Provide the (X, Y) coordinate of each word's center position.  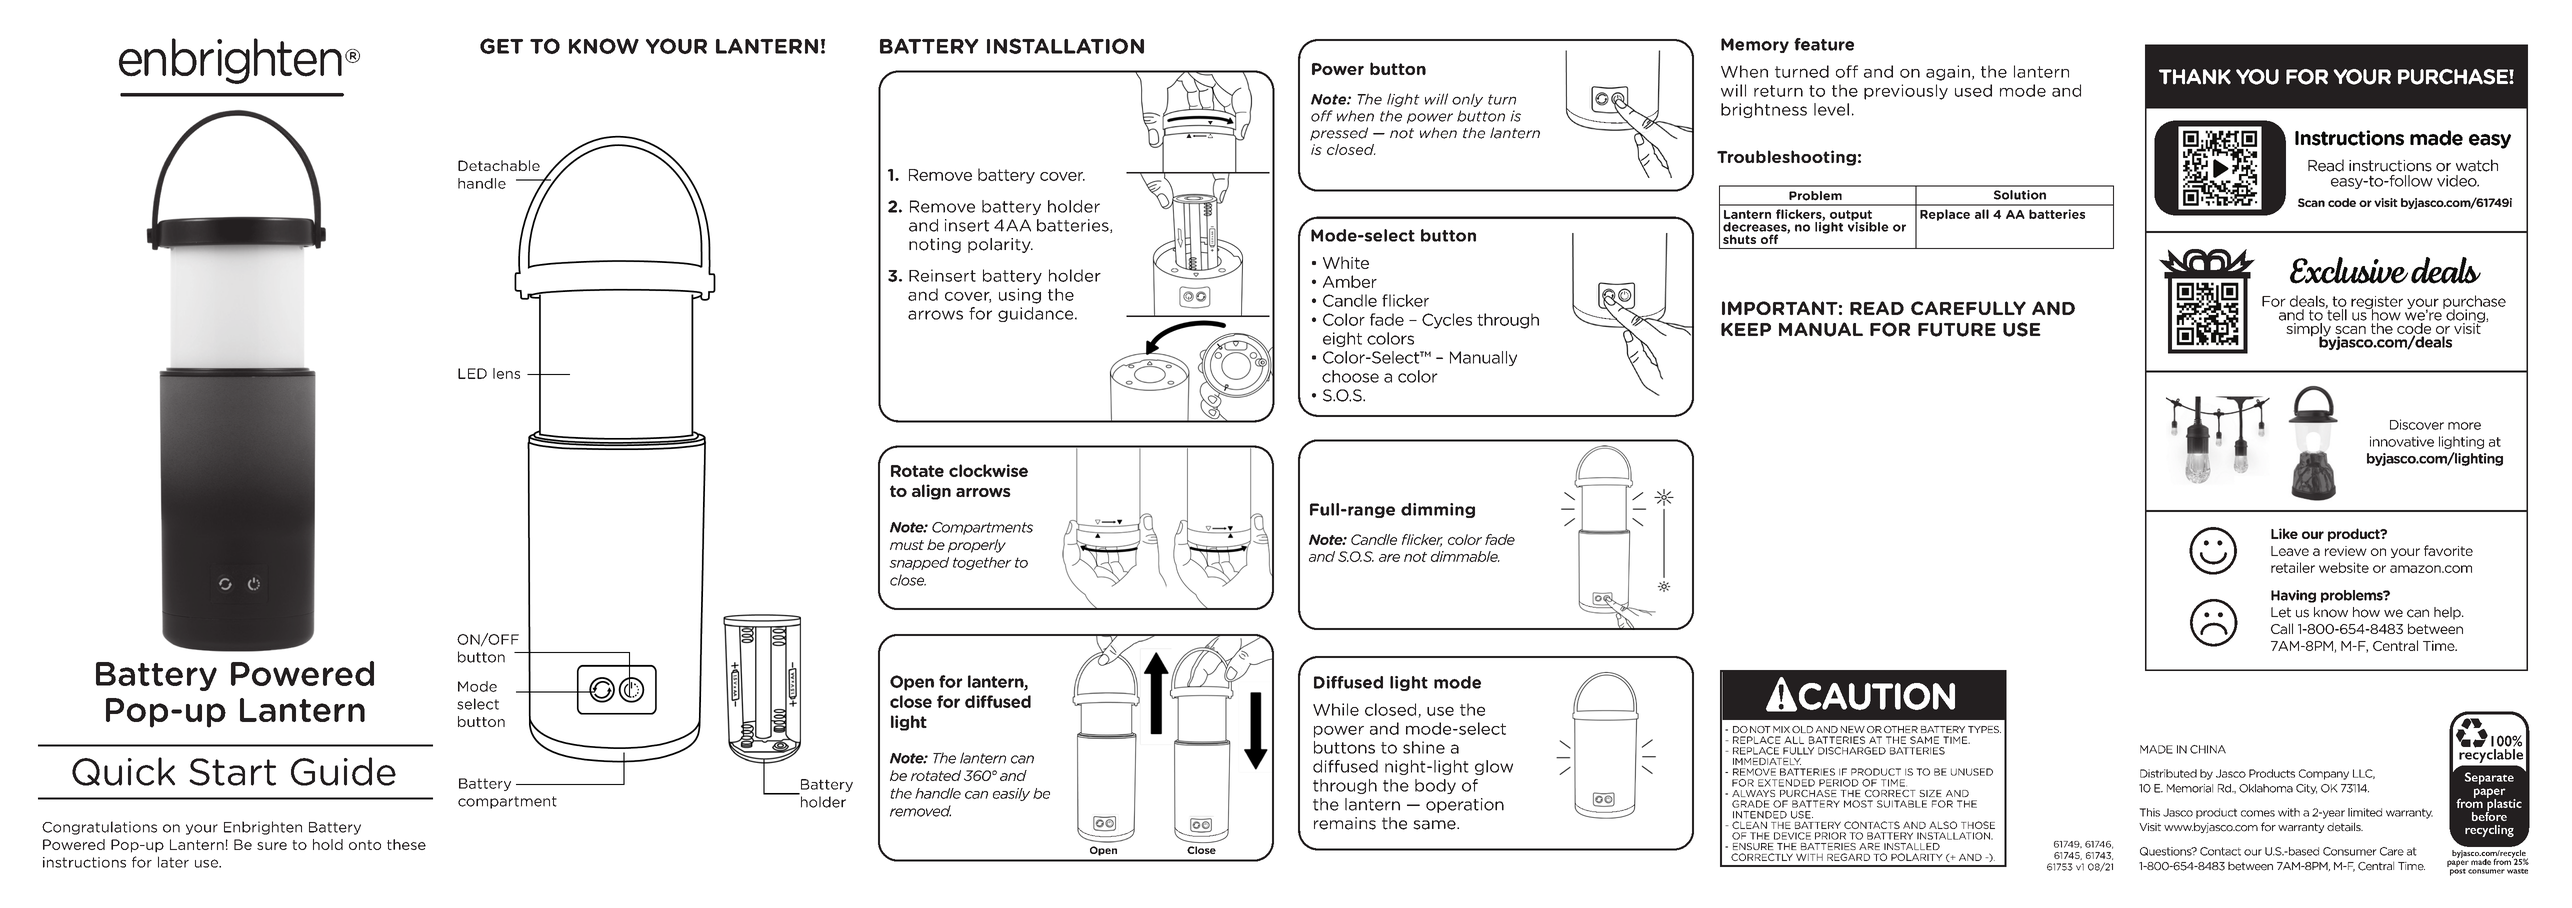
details (2345, 827)
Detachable (499, 165)
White (1346, 262)
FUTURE (1957, 330)
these (406, 844)
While (1336, 709)
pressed (1339, 134)
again (1948, 73)
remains (1345, 823)
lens (506, 373)
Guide (343, 771)
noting (935, 245)
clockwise (988, 470)
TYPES (1984, 729)
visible (1868, 226)
